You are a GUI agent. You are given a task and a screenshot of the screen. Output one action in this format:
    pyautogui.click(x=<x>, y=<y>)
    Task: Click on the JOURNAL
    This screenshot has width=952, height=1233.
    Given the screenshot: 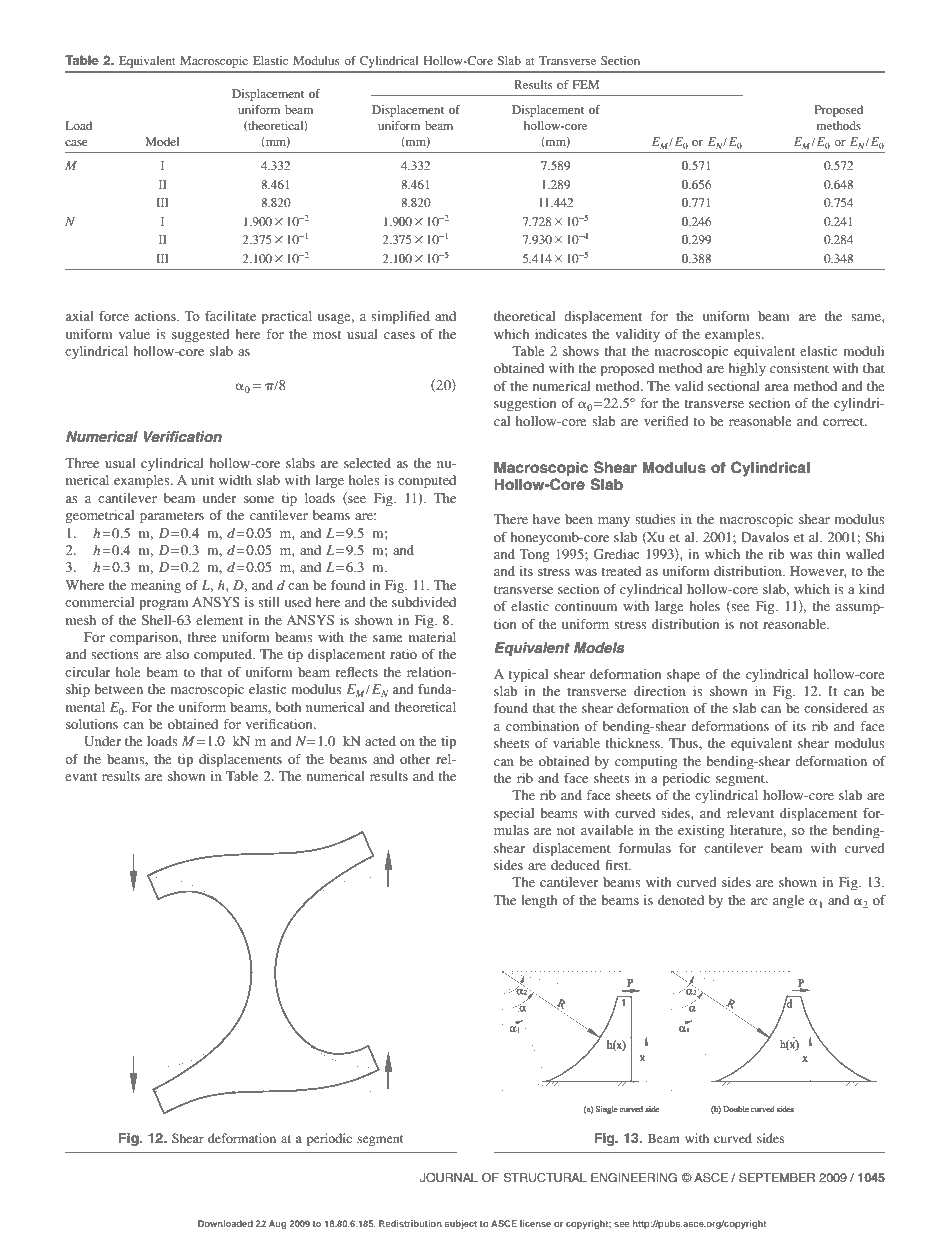 What is the action you would take?
    pyautogui.click(x=449, y=1178)
